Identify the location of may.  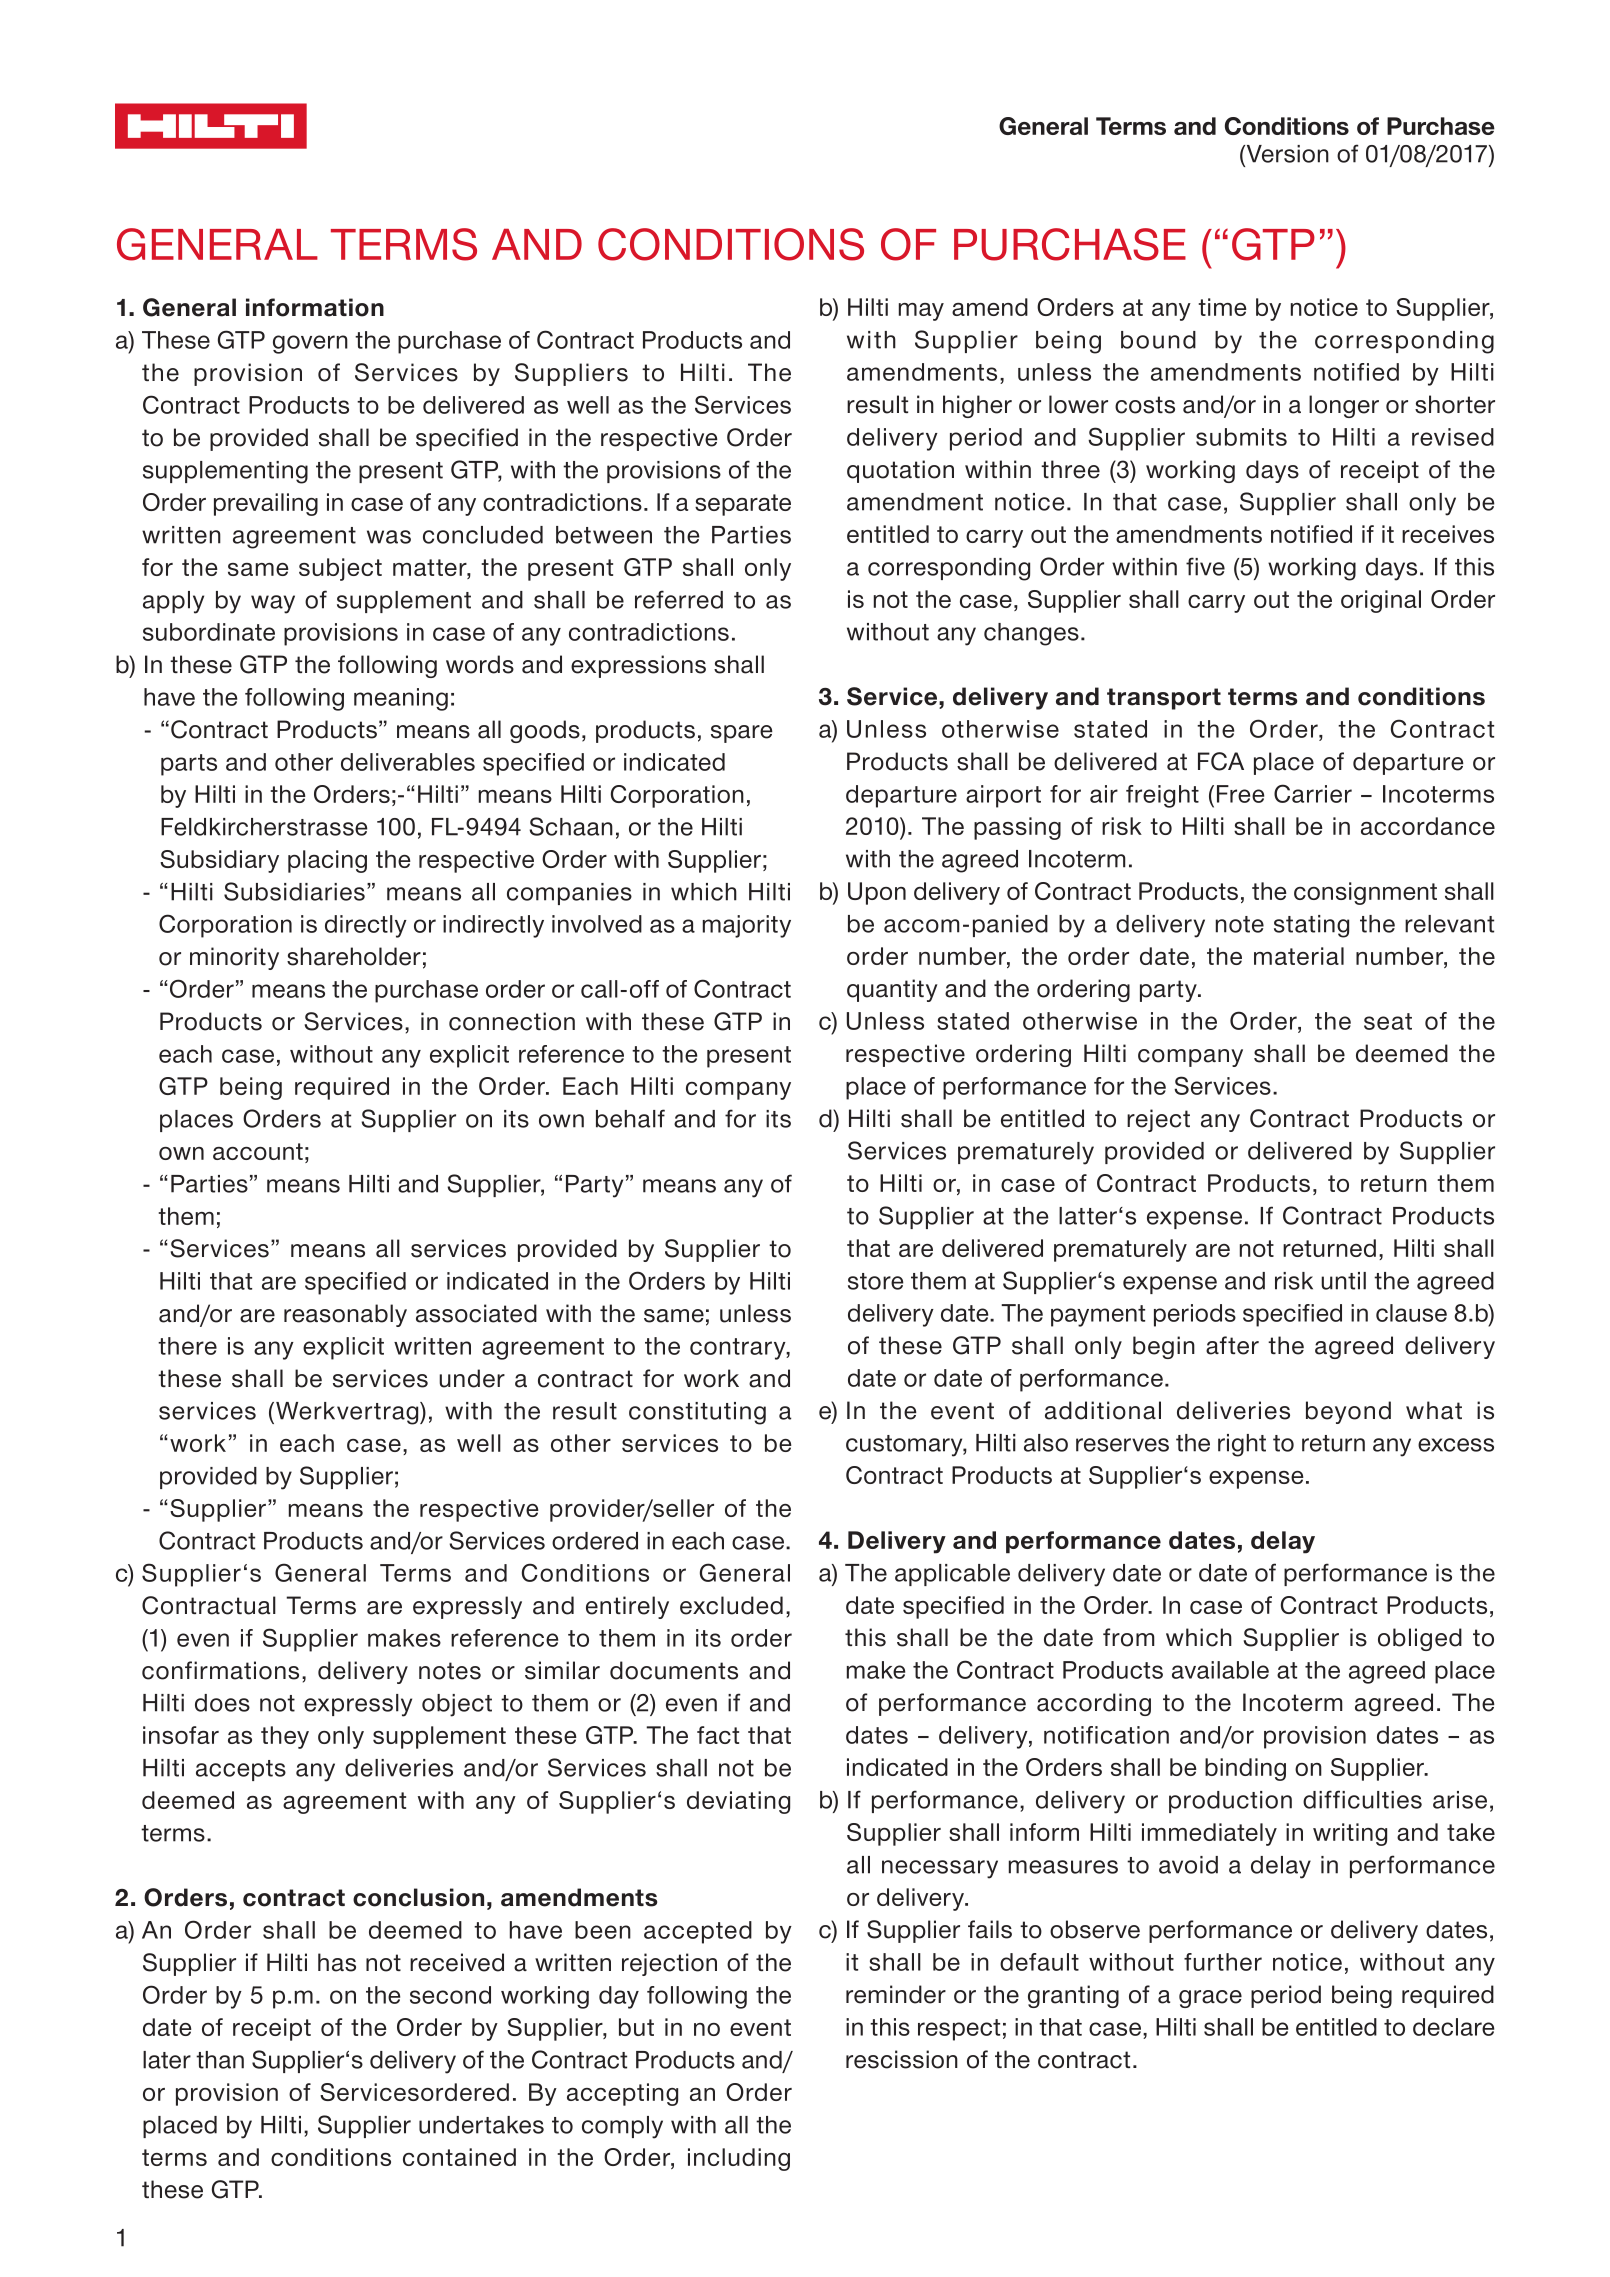
(921, 312).
